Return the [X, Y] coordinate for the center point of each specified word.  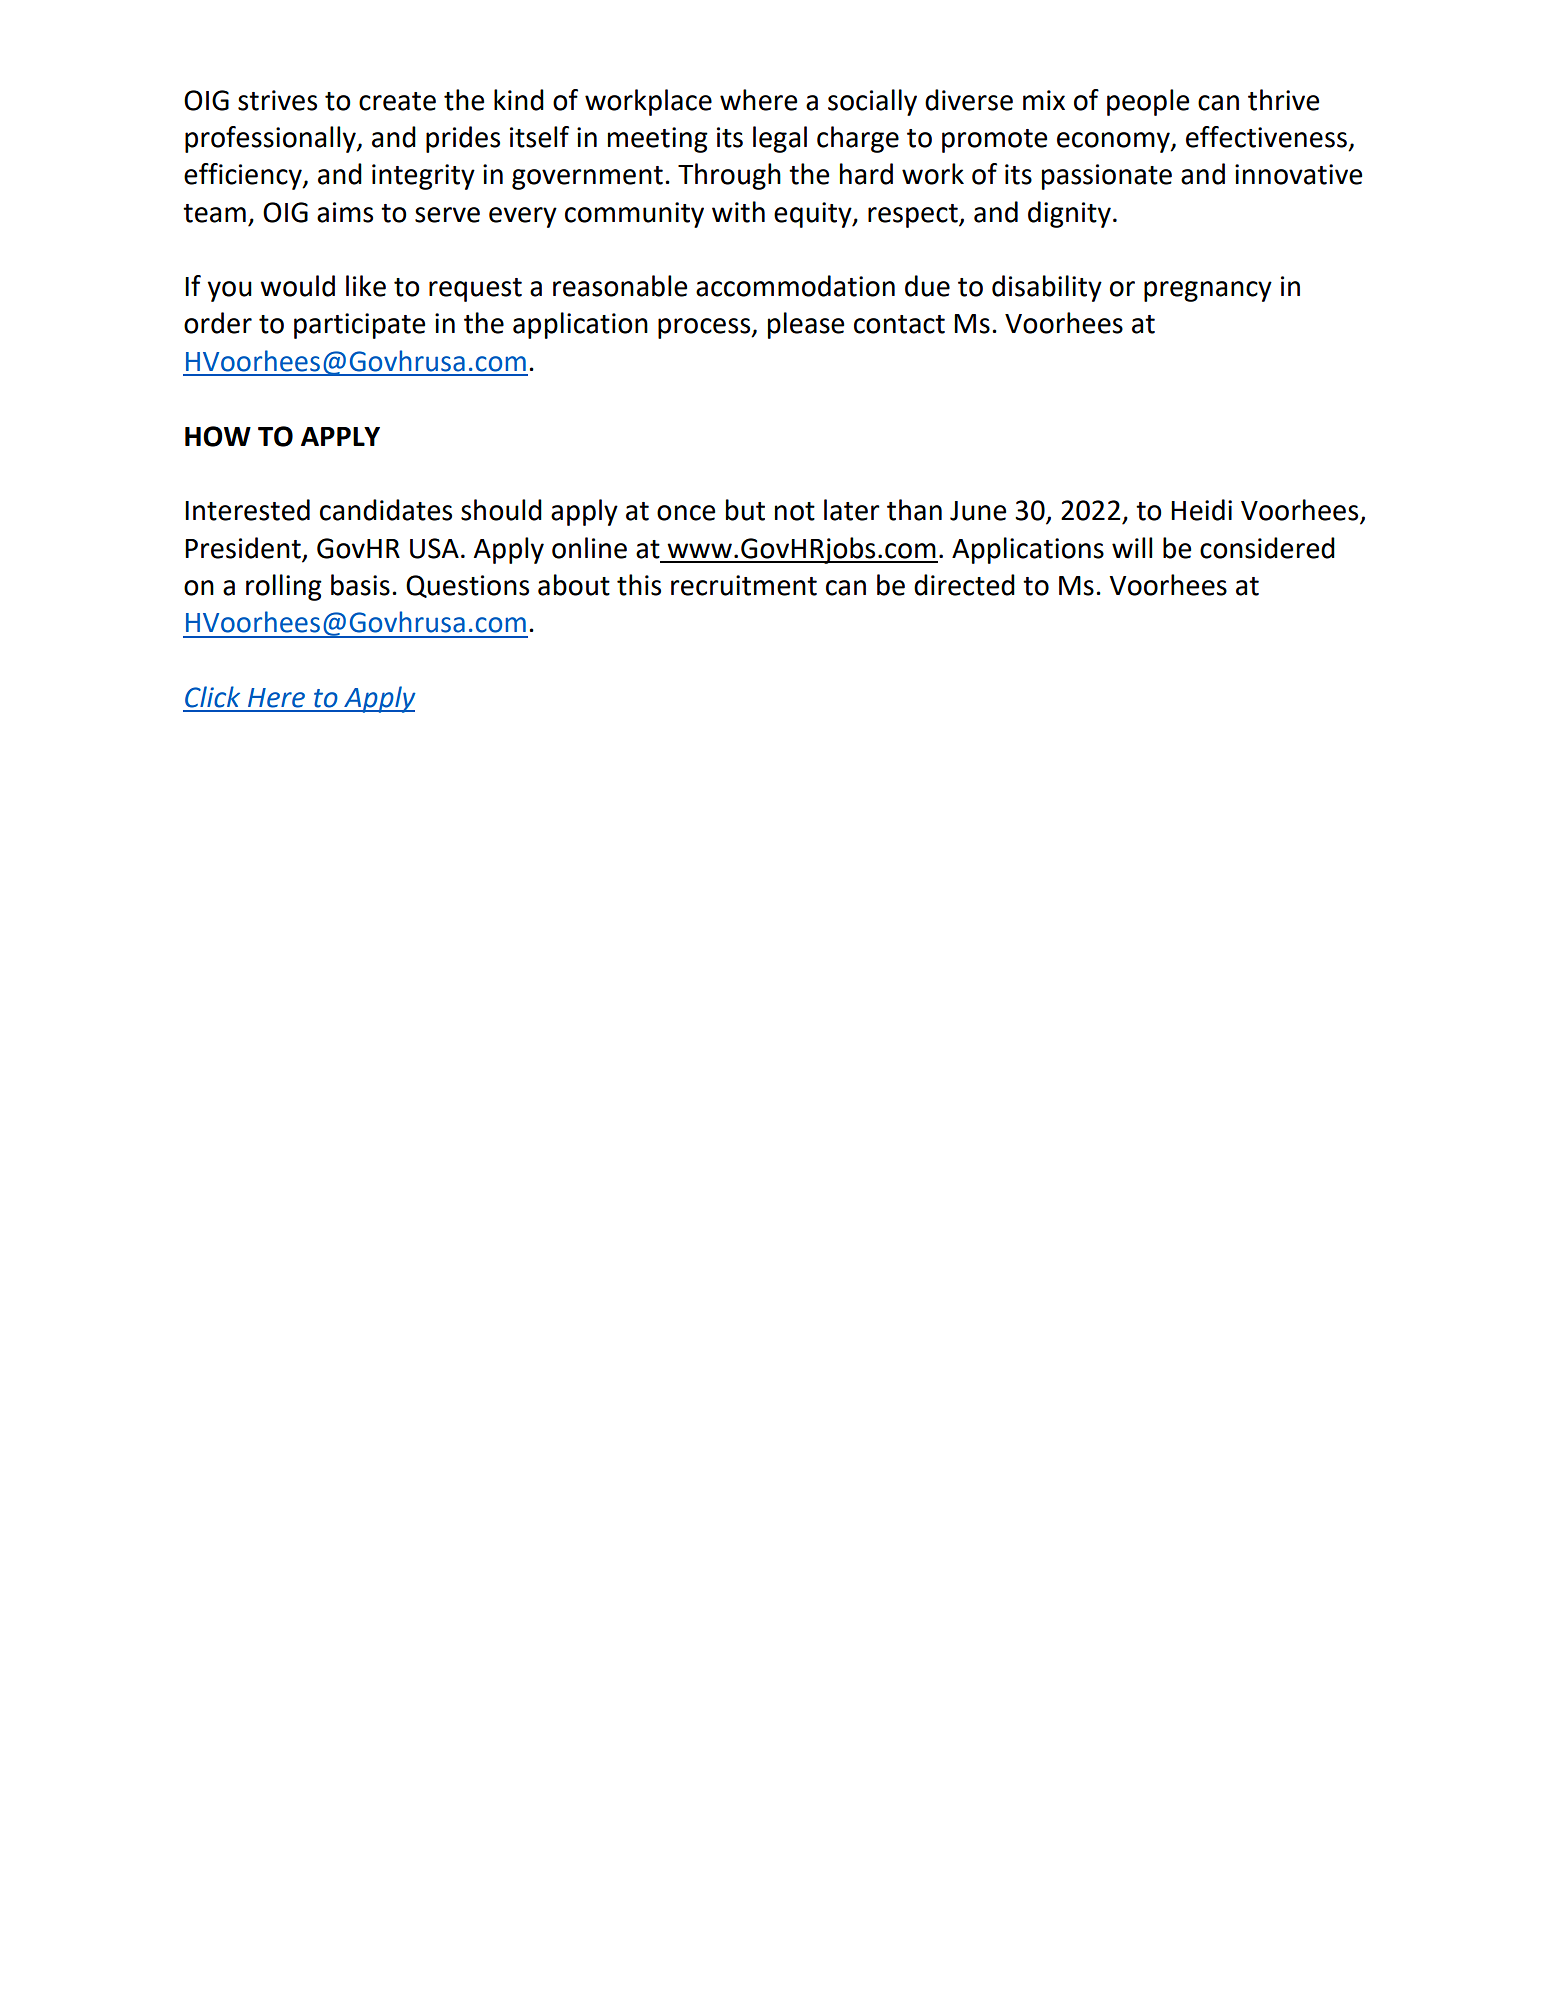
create [397, 101]
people [1148, 102]
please [806, 325]
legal [780, 139]
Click [212, 697]
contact [899, 324]
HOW [218, 436]
